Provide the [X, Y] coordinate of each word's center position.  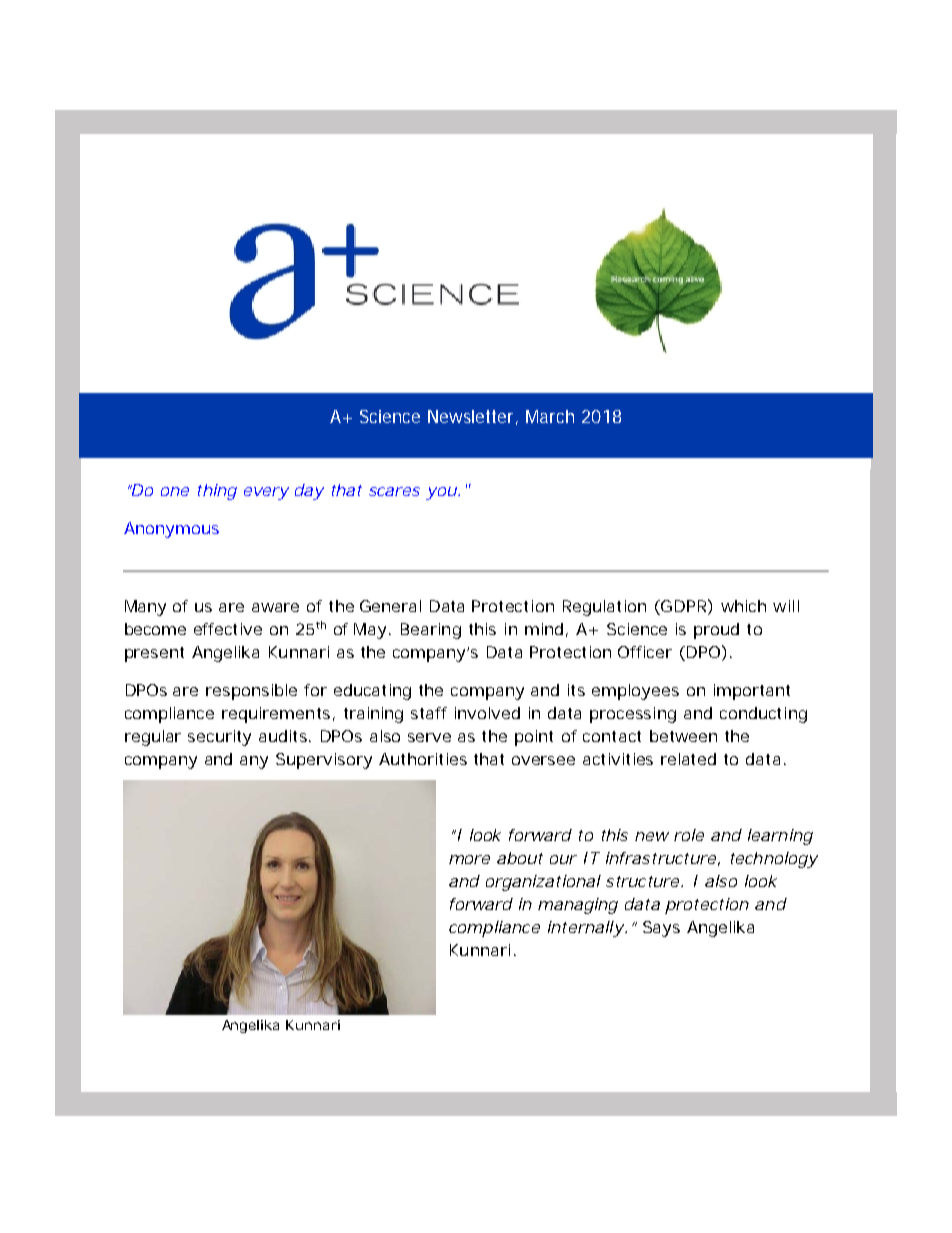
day [309, 492]
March [550, 416]
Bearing [431, 631]
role [689, 835]
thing [217, 492]
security [219, 738]
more [469, 859]
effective [228, 629]
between [683, 736]
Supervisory [324, 761]
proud [716, 631]
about [520, 858]
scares [394, 491]
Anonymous [171, 530]
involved [487, 713]
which [743, 606]
